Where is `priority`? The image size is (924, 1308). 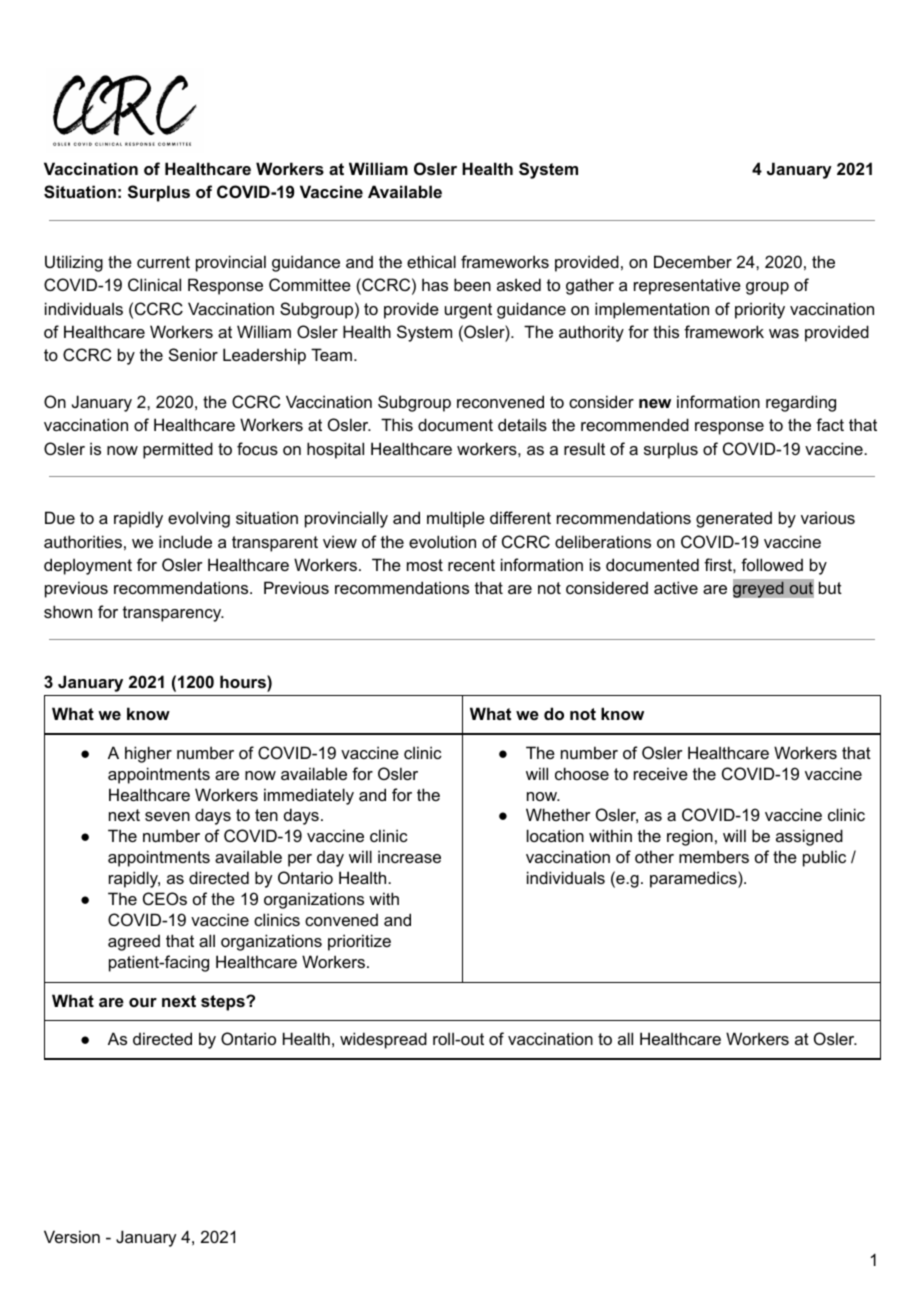 priority is located at coordinates (760, 310).
